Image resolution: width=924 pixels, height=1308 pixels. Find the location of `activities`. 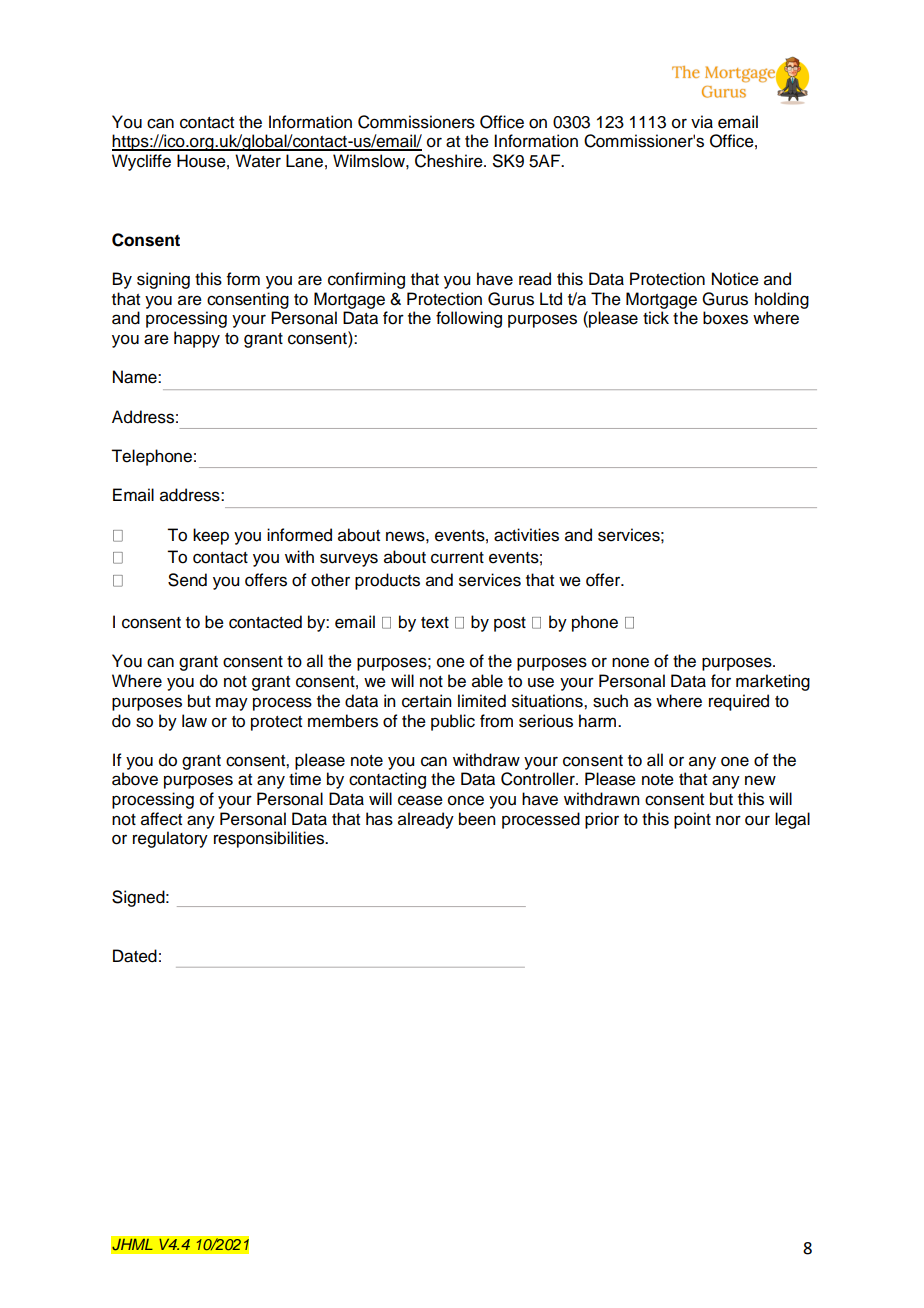

activities is located at coordinates (526, 535).
